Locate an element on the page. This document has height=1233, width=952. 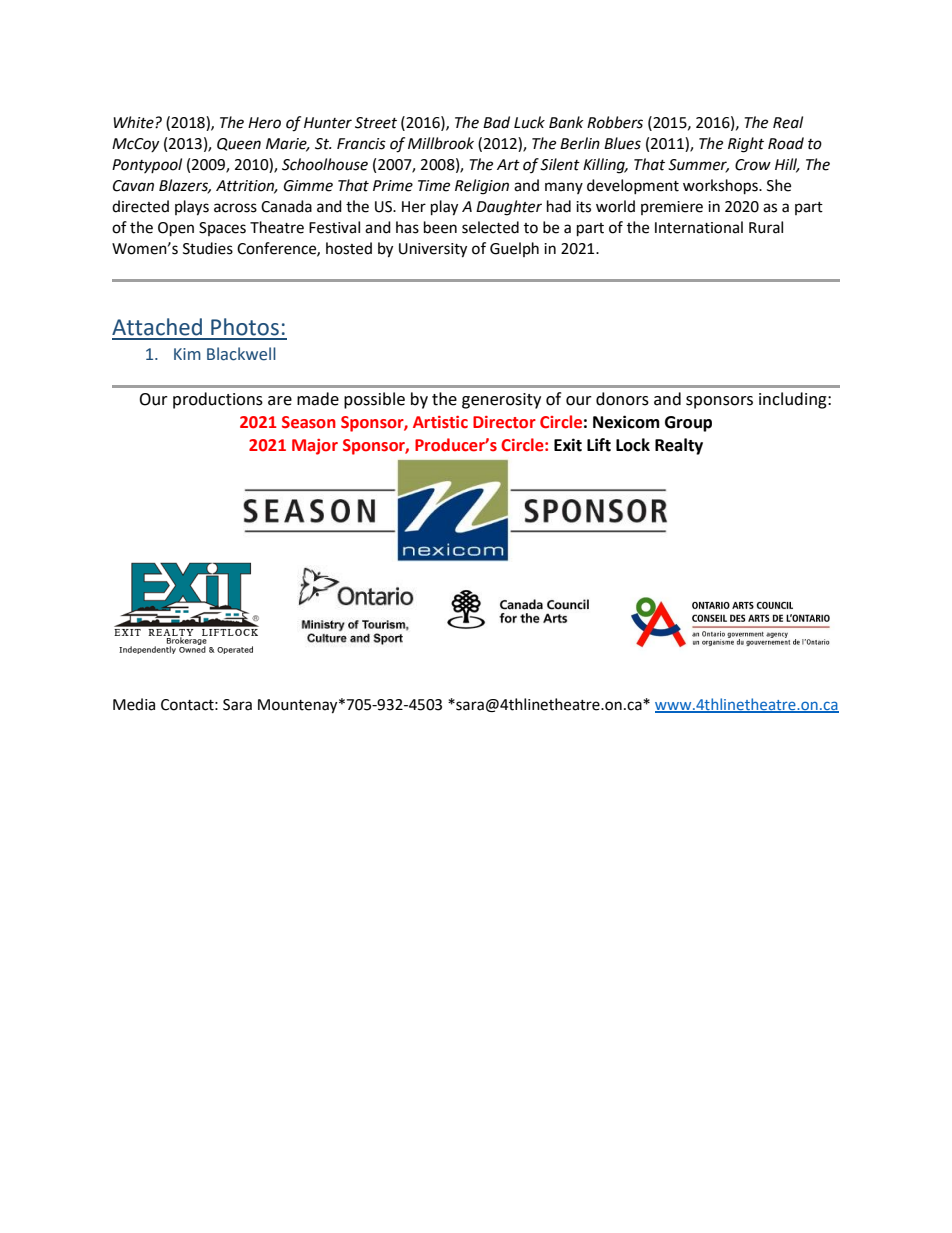
Artistic is located at coordinates (440, 422).
